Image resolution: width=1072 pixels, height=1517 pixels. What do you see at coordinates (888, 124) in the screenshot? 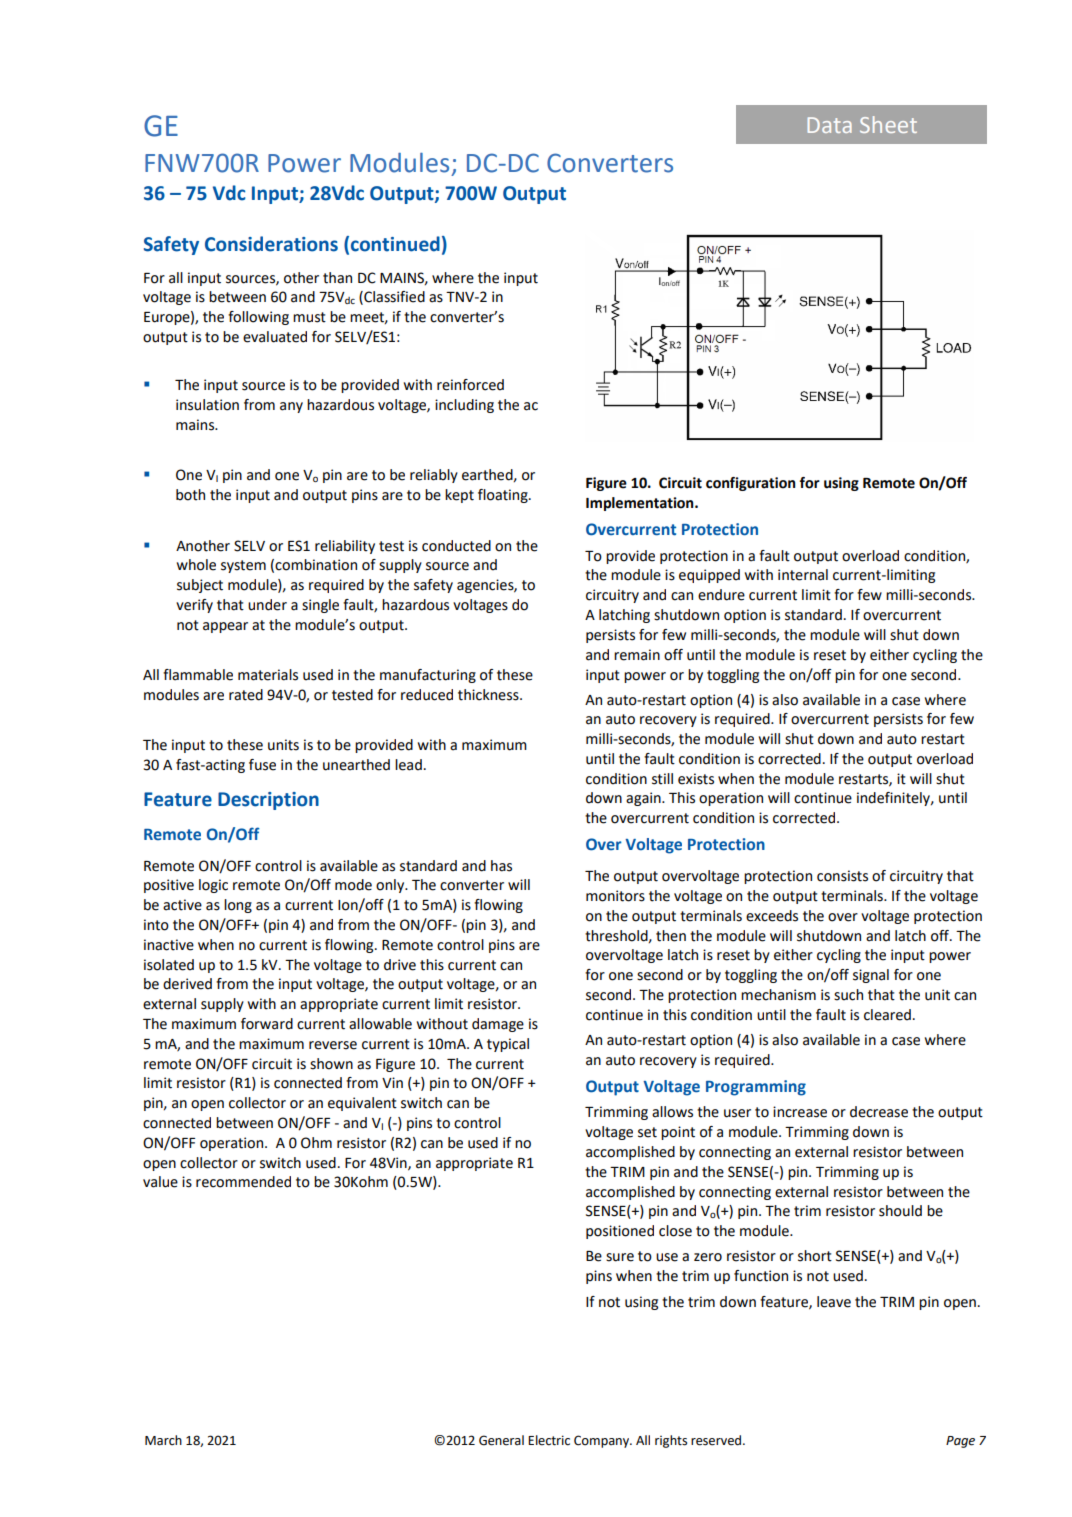
I see `Sheet` at bounding box center [888, 124].
